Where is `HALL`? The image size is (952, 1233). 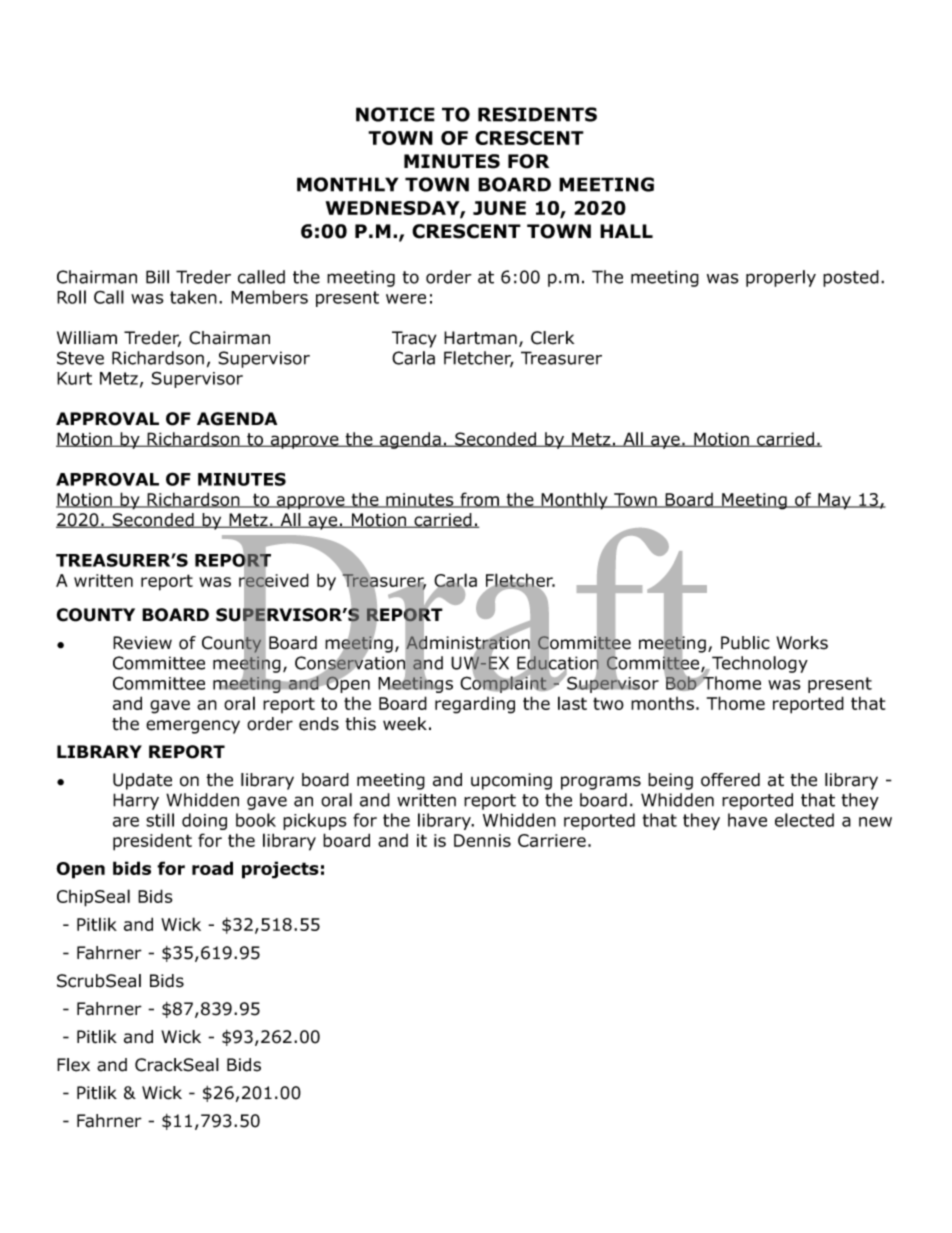 HALL is located at coordinates (626, 231).
